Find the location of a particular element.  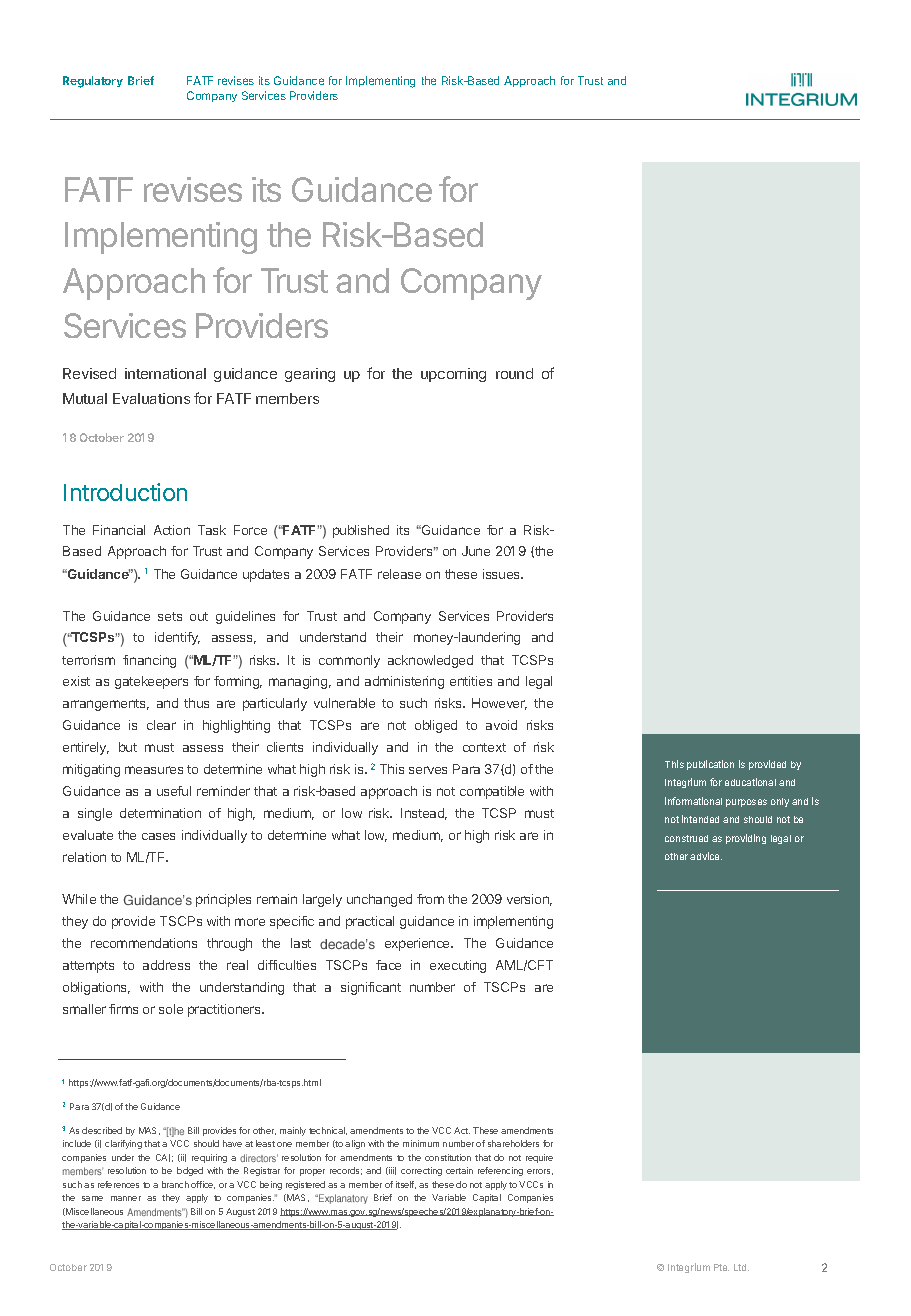

round is located at coordinates (514, 373).
